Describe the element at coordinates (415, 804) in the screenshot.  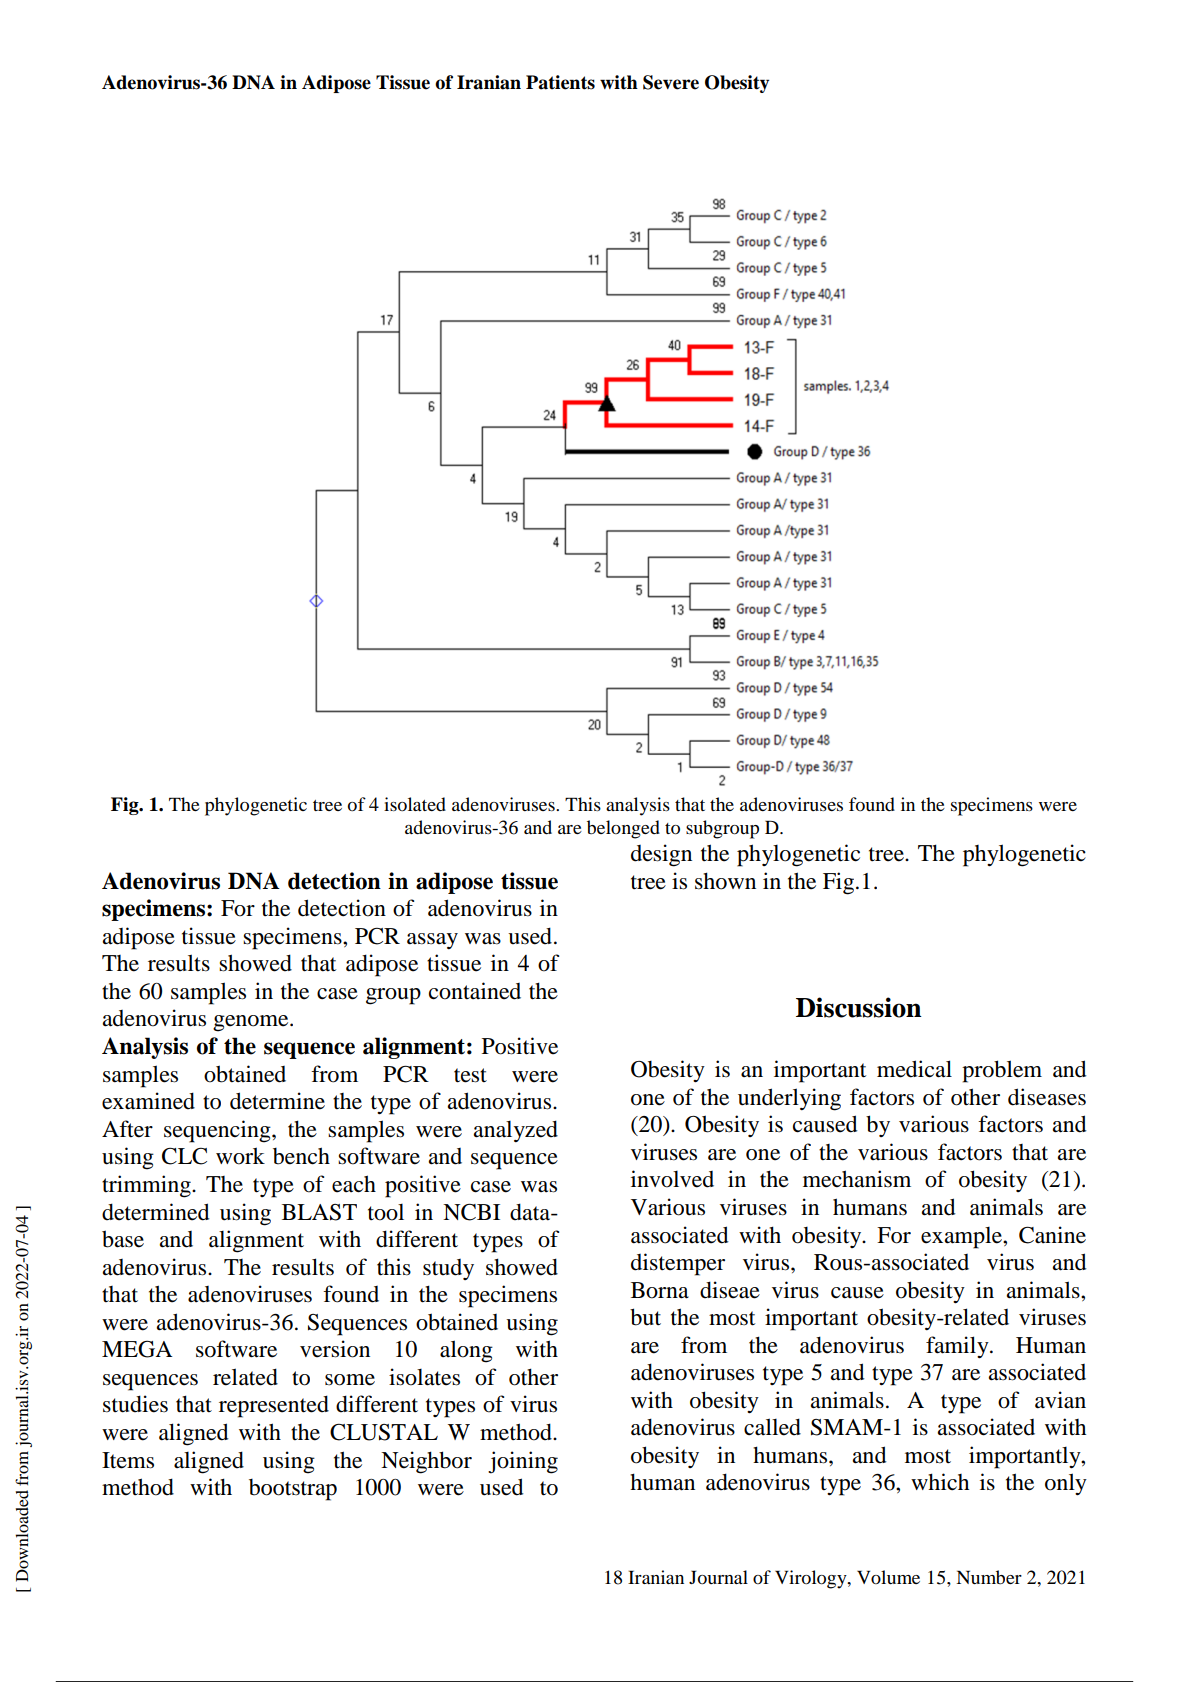
I see `isolated` at that location.
